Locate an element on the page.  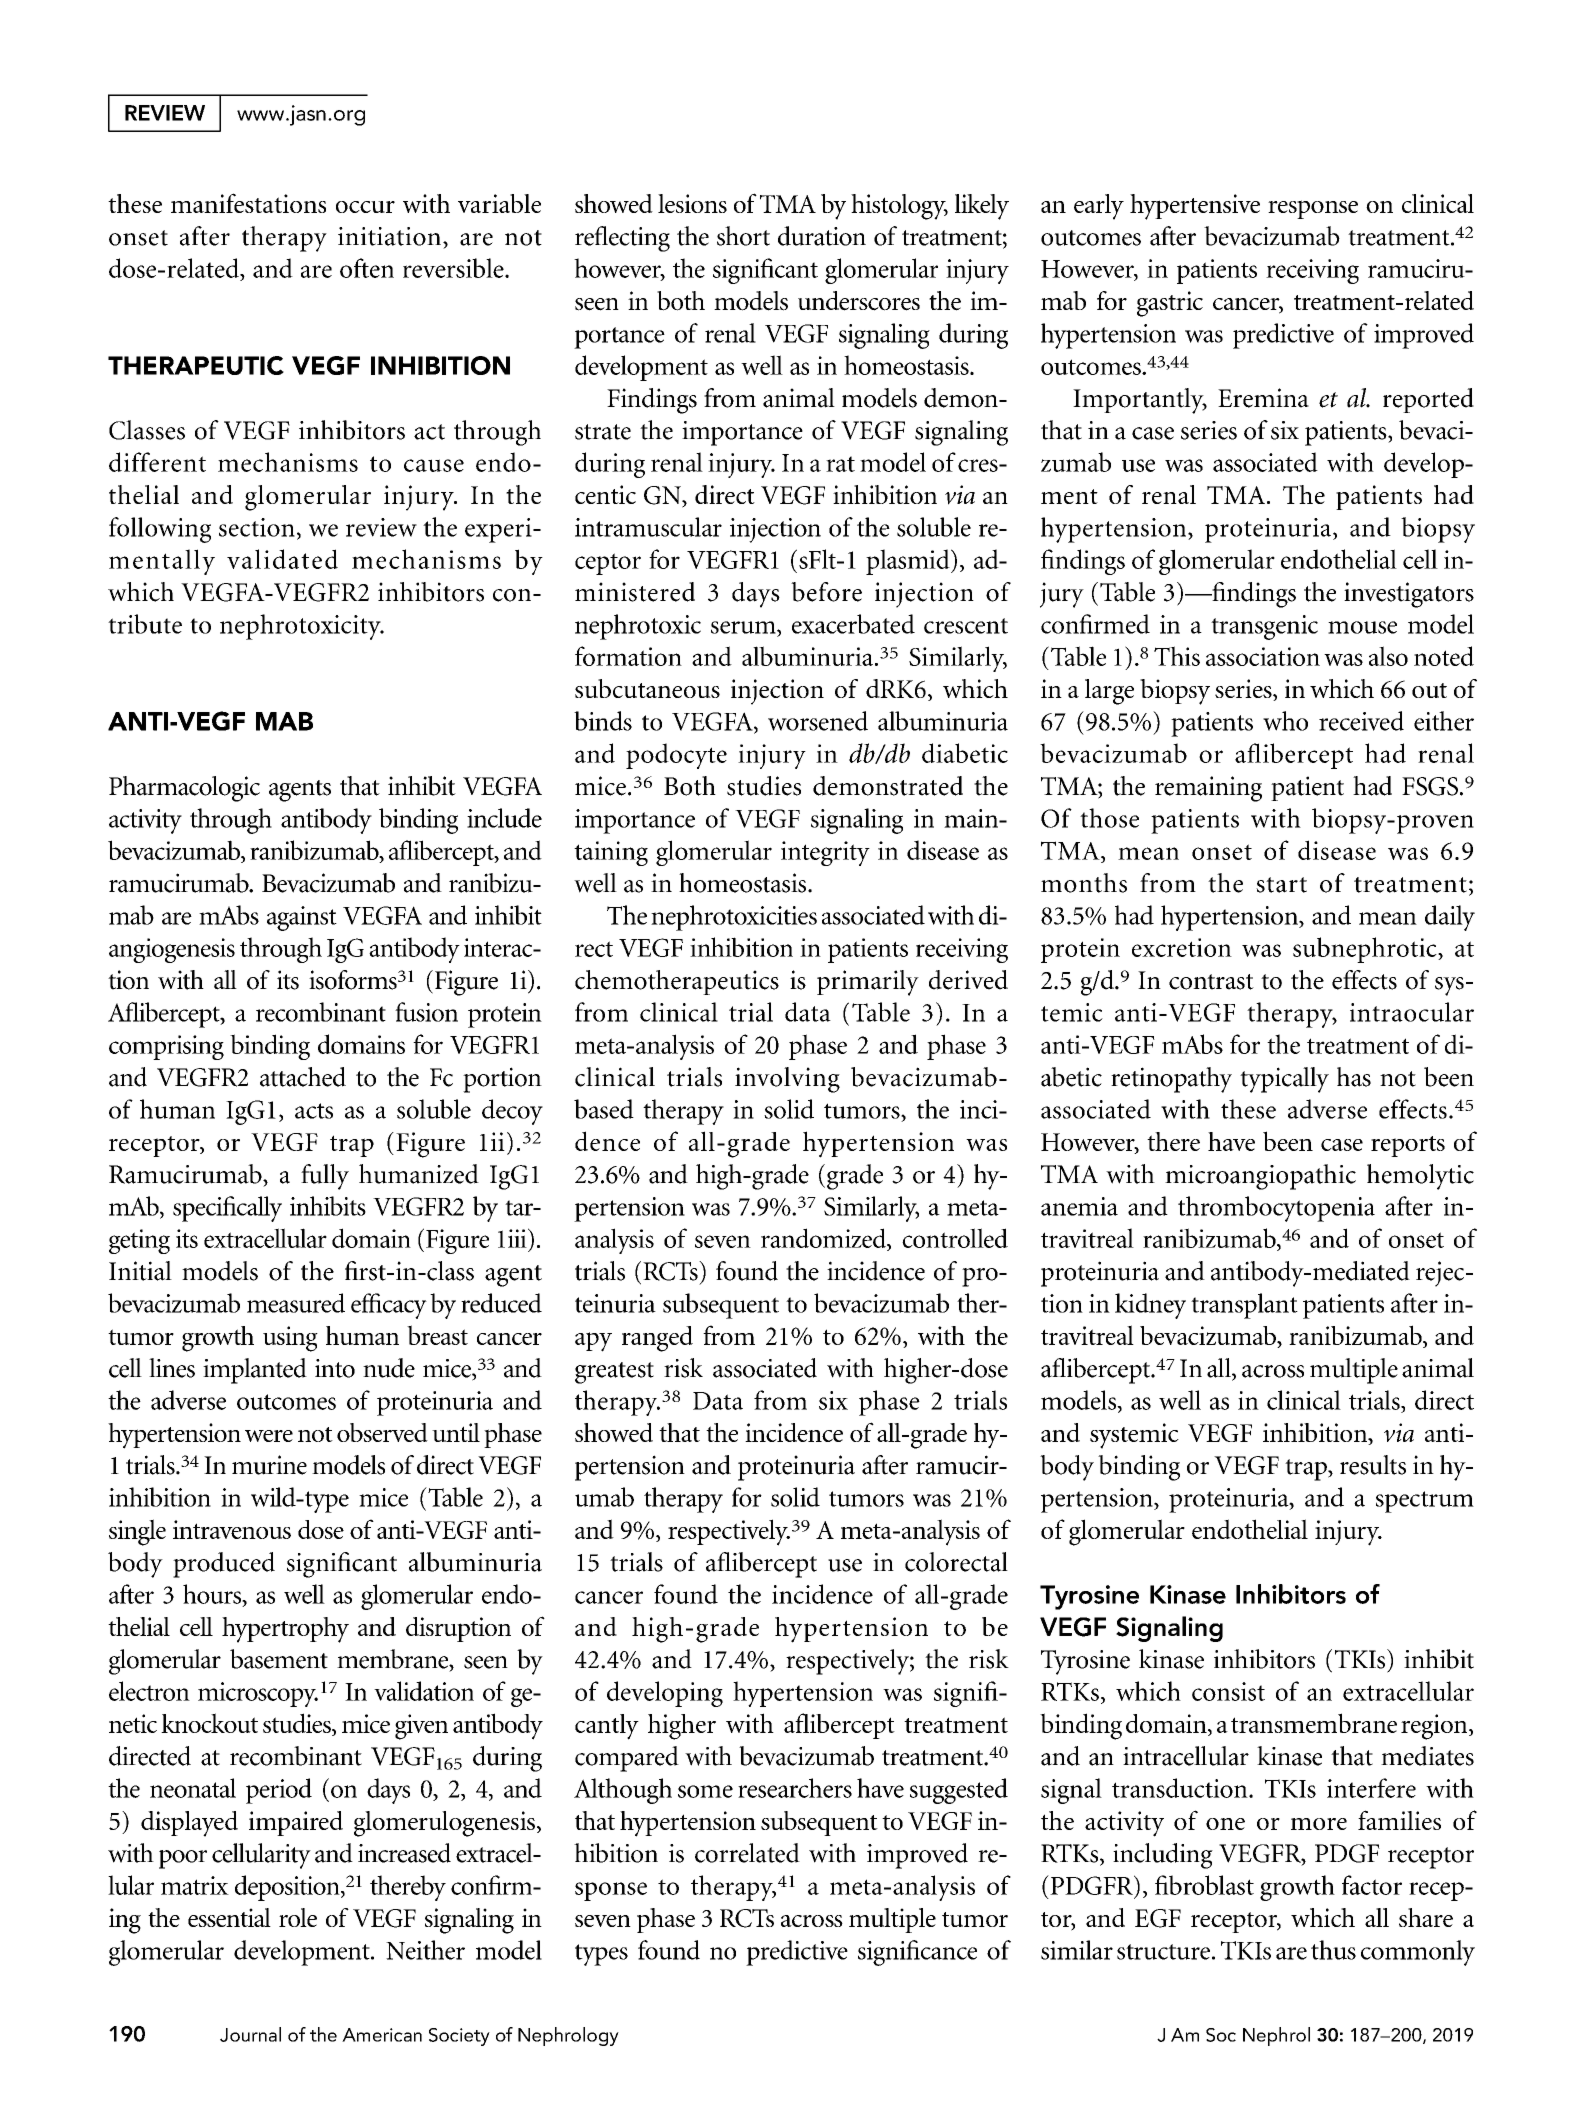
Pharmacologic is located at coordinates (184, 789).
